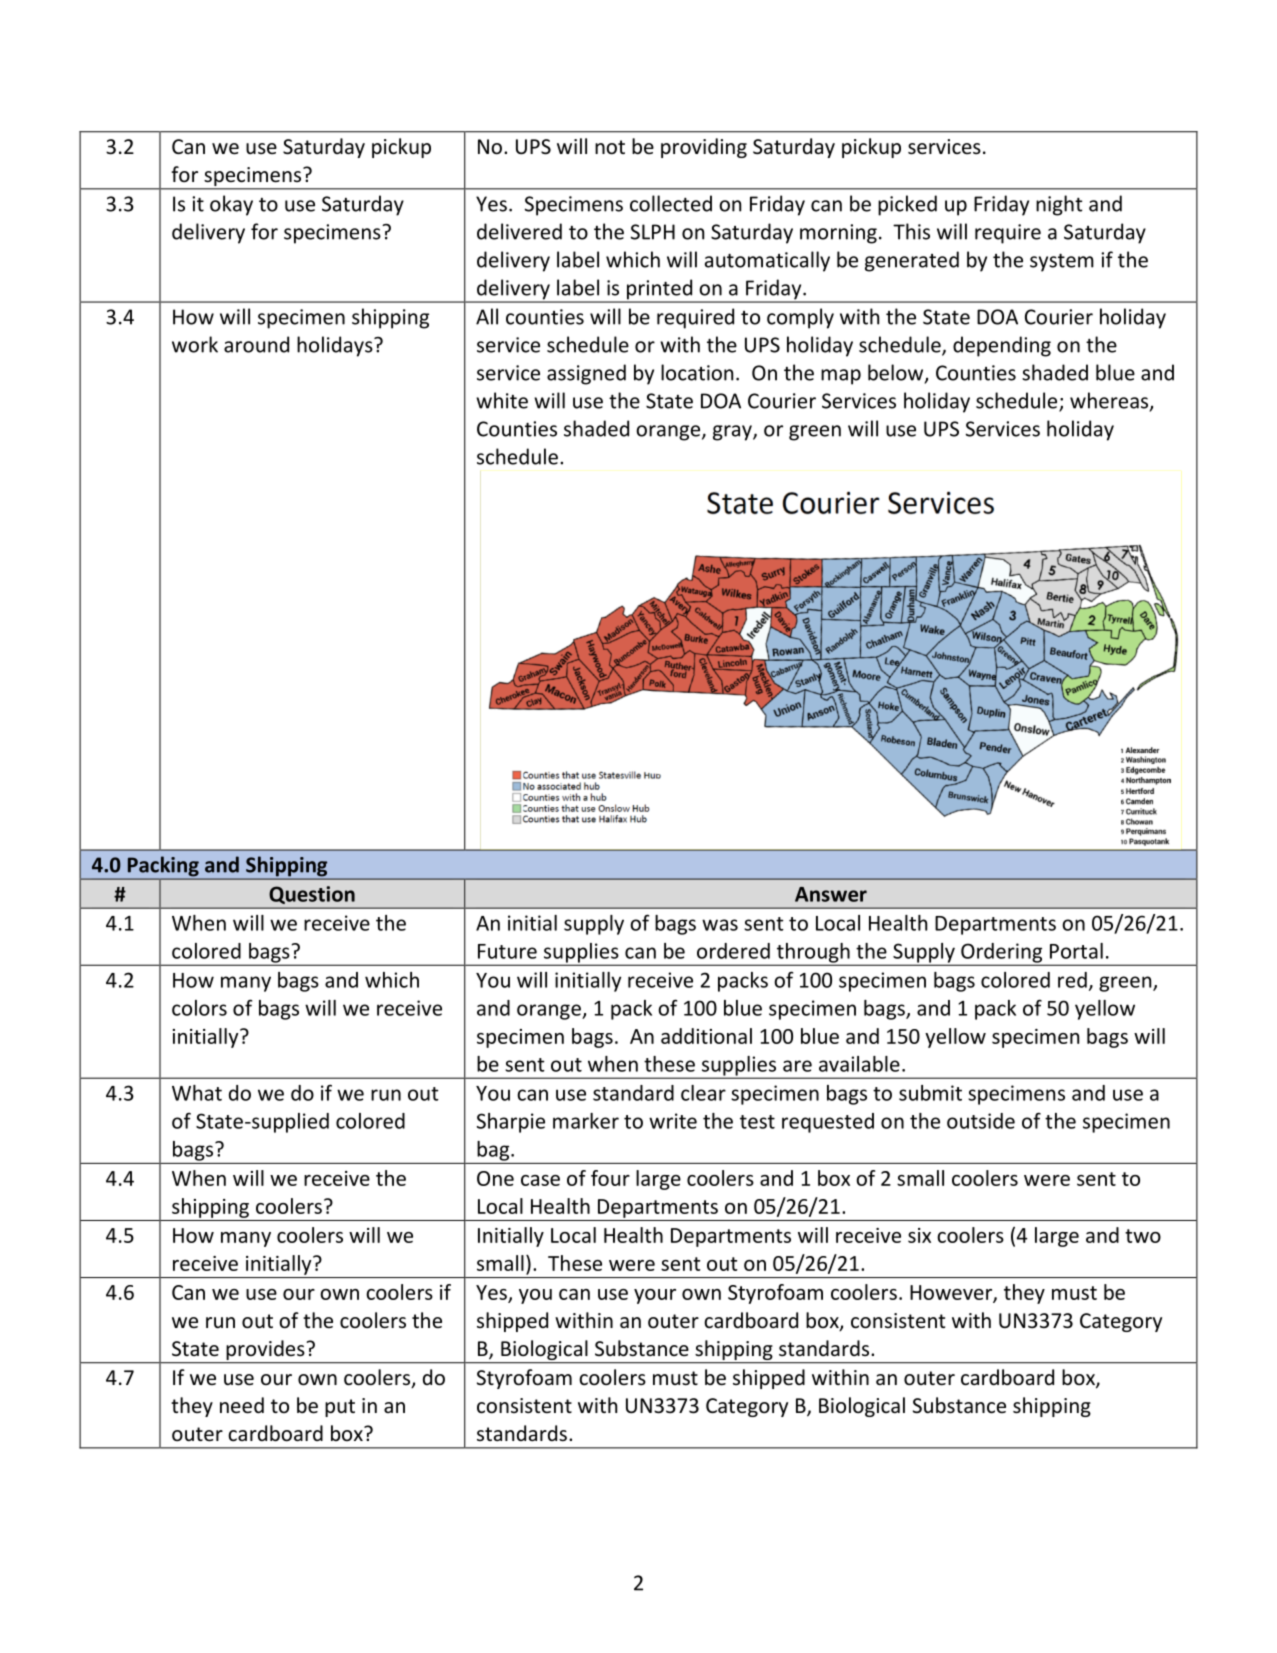 The width and height of the screenshot is (1277, 1653). Describe the element at coordinates (919, 1235) in the screenshot. I see `six` at that location.
